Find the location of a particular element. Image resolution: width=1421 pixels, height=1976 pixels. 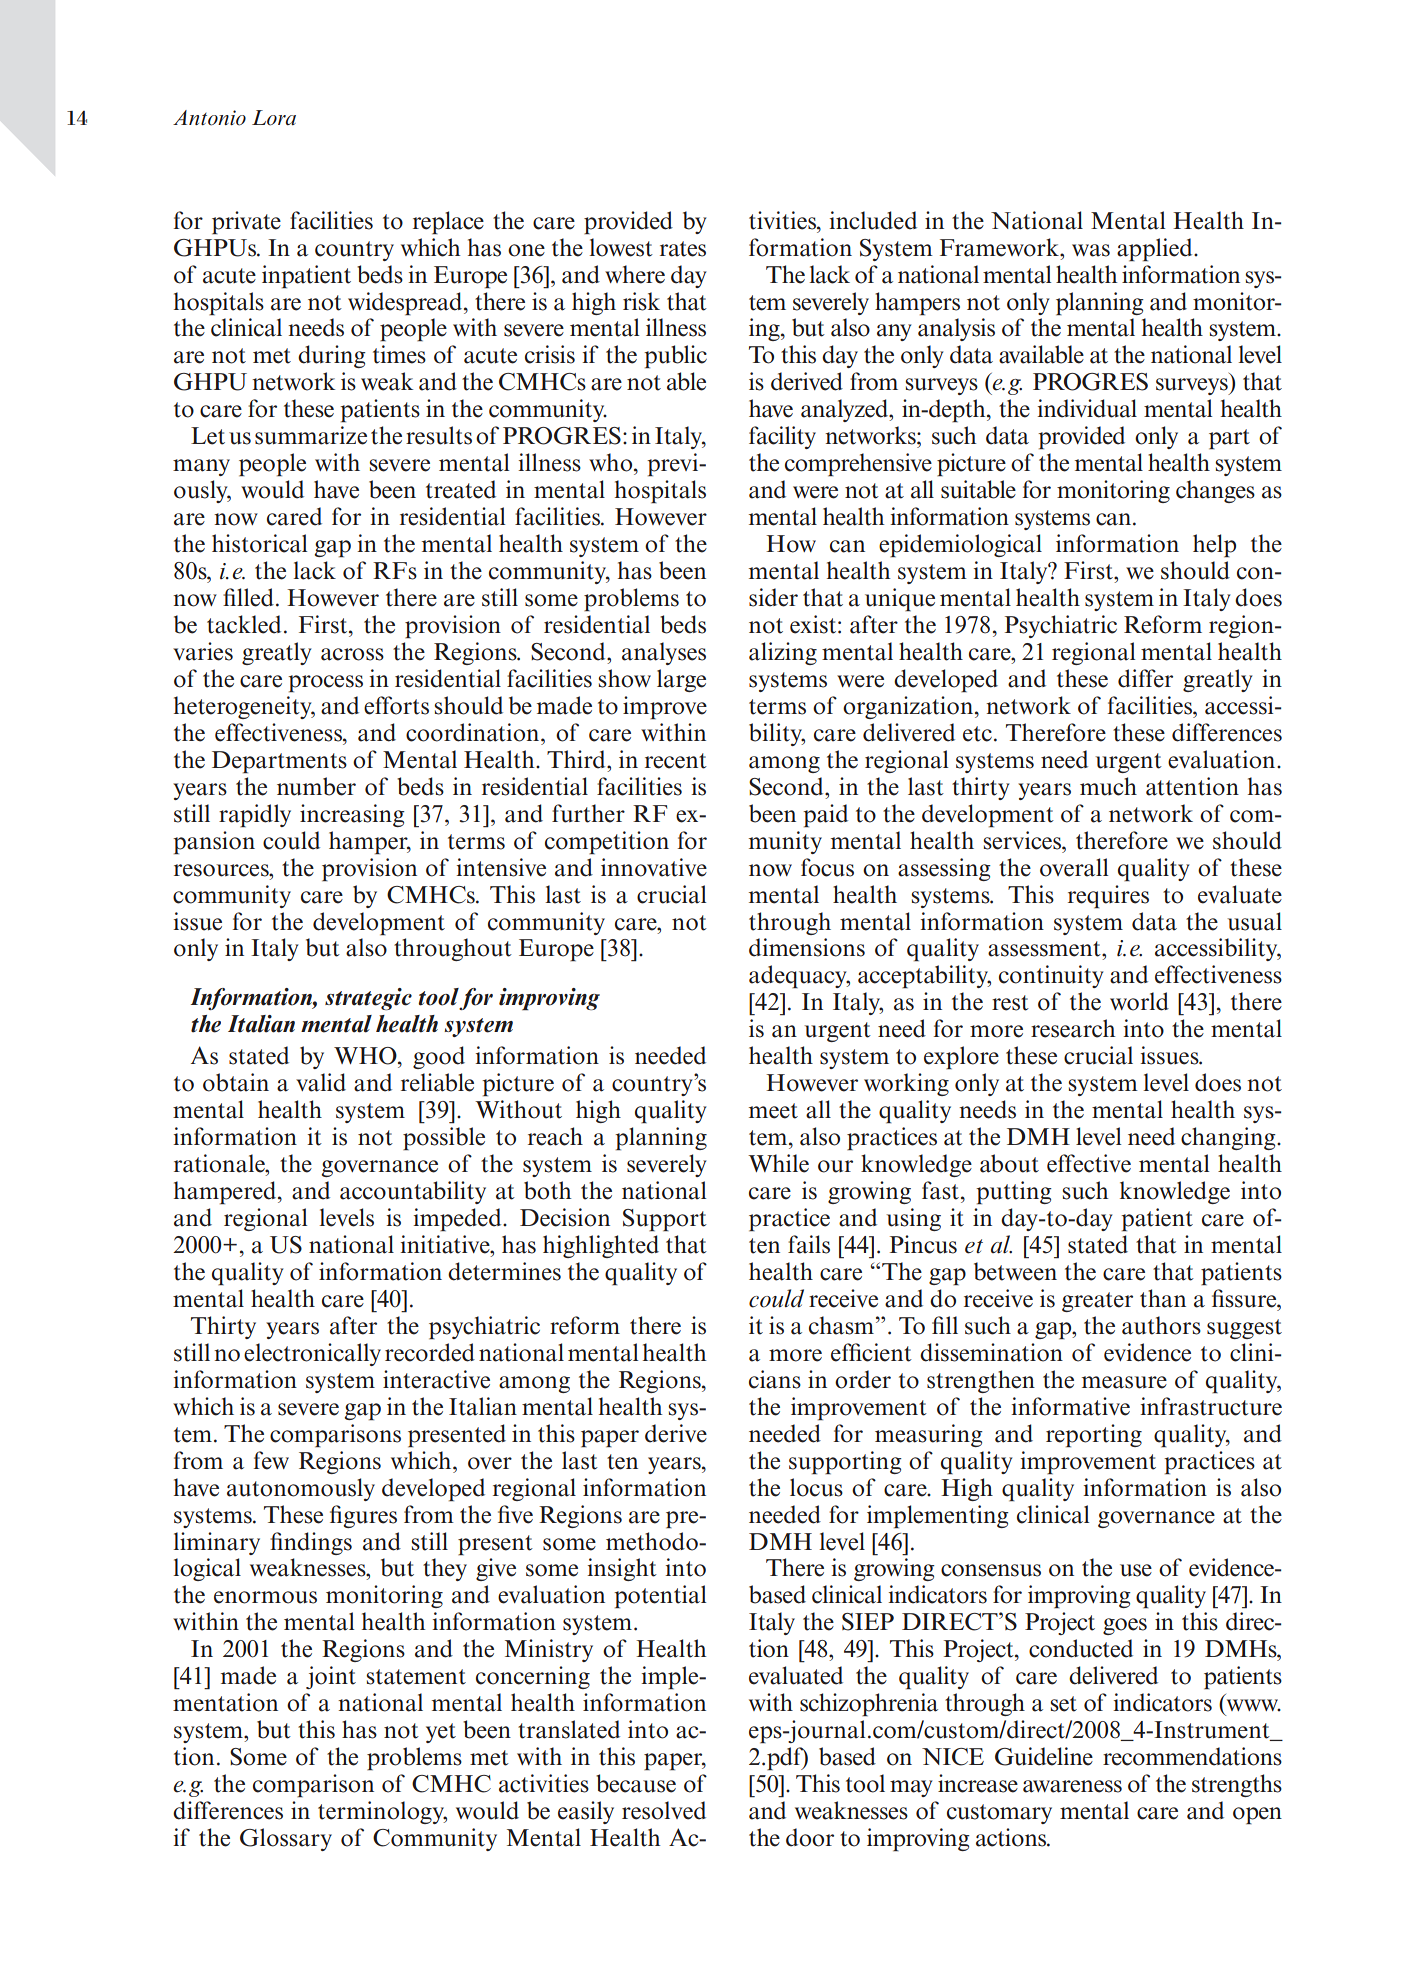

resolved is located at coordinates (664, 1810).
